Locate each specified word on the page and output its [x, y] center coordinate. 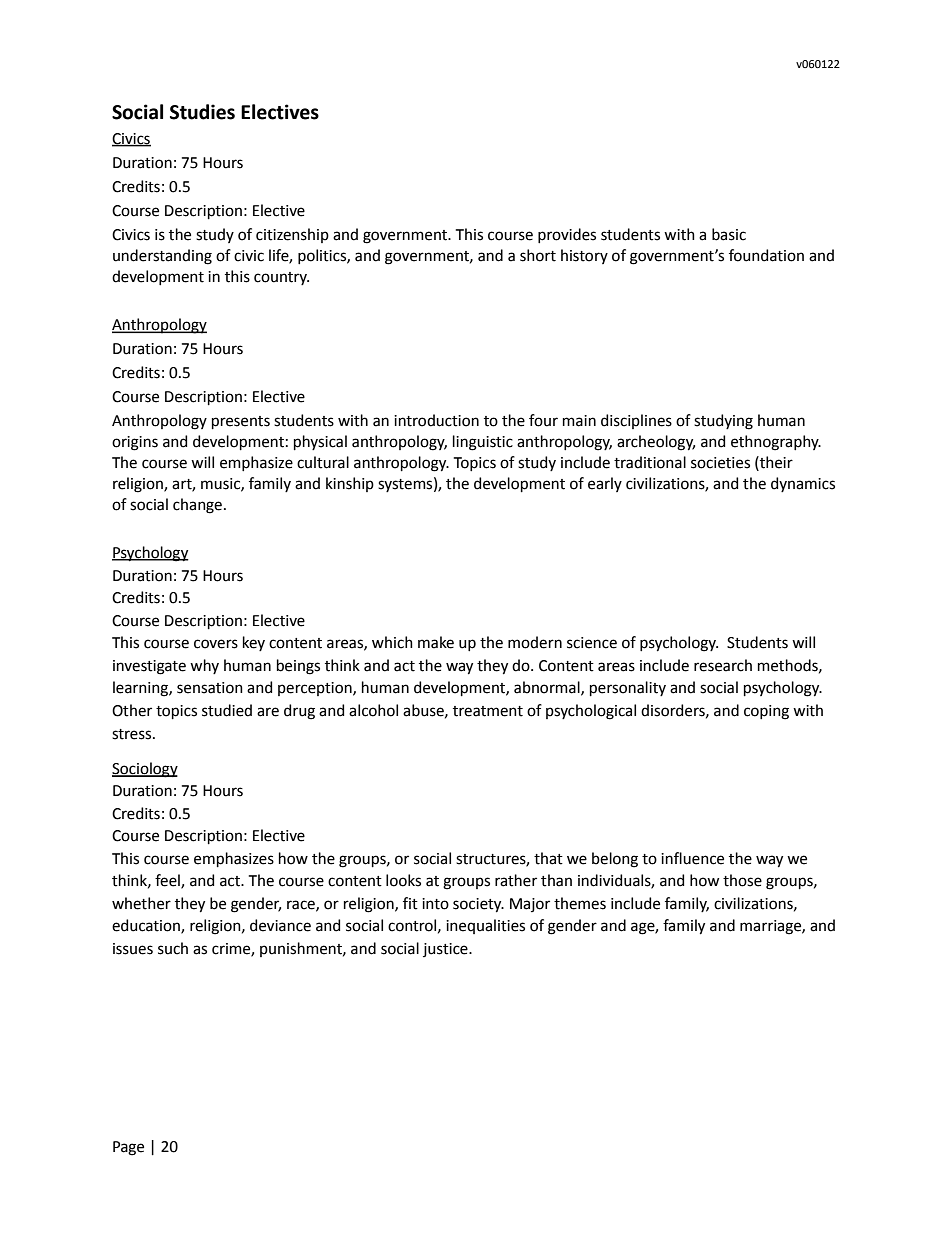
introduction [436, 420]
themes [580, 903]
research [723, 665]
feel [168, 881]
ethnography [776, 443]
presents [241, 422]
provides [567, 235]
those [742, 880]
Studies [202, 112]
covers [216, 644]
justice [446, 950]
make [436, 642]
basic [729, 234]
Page [128, 1148]
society [478, 905]
